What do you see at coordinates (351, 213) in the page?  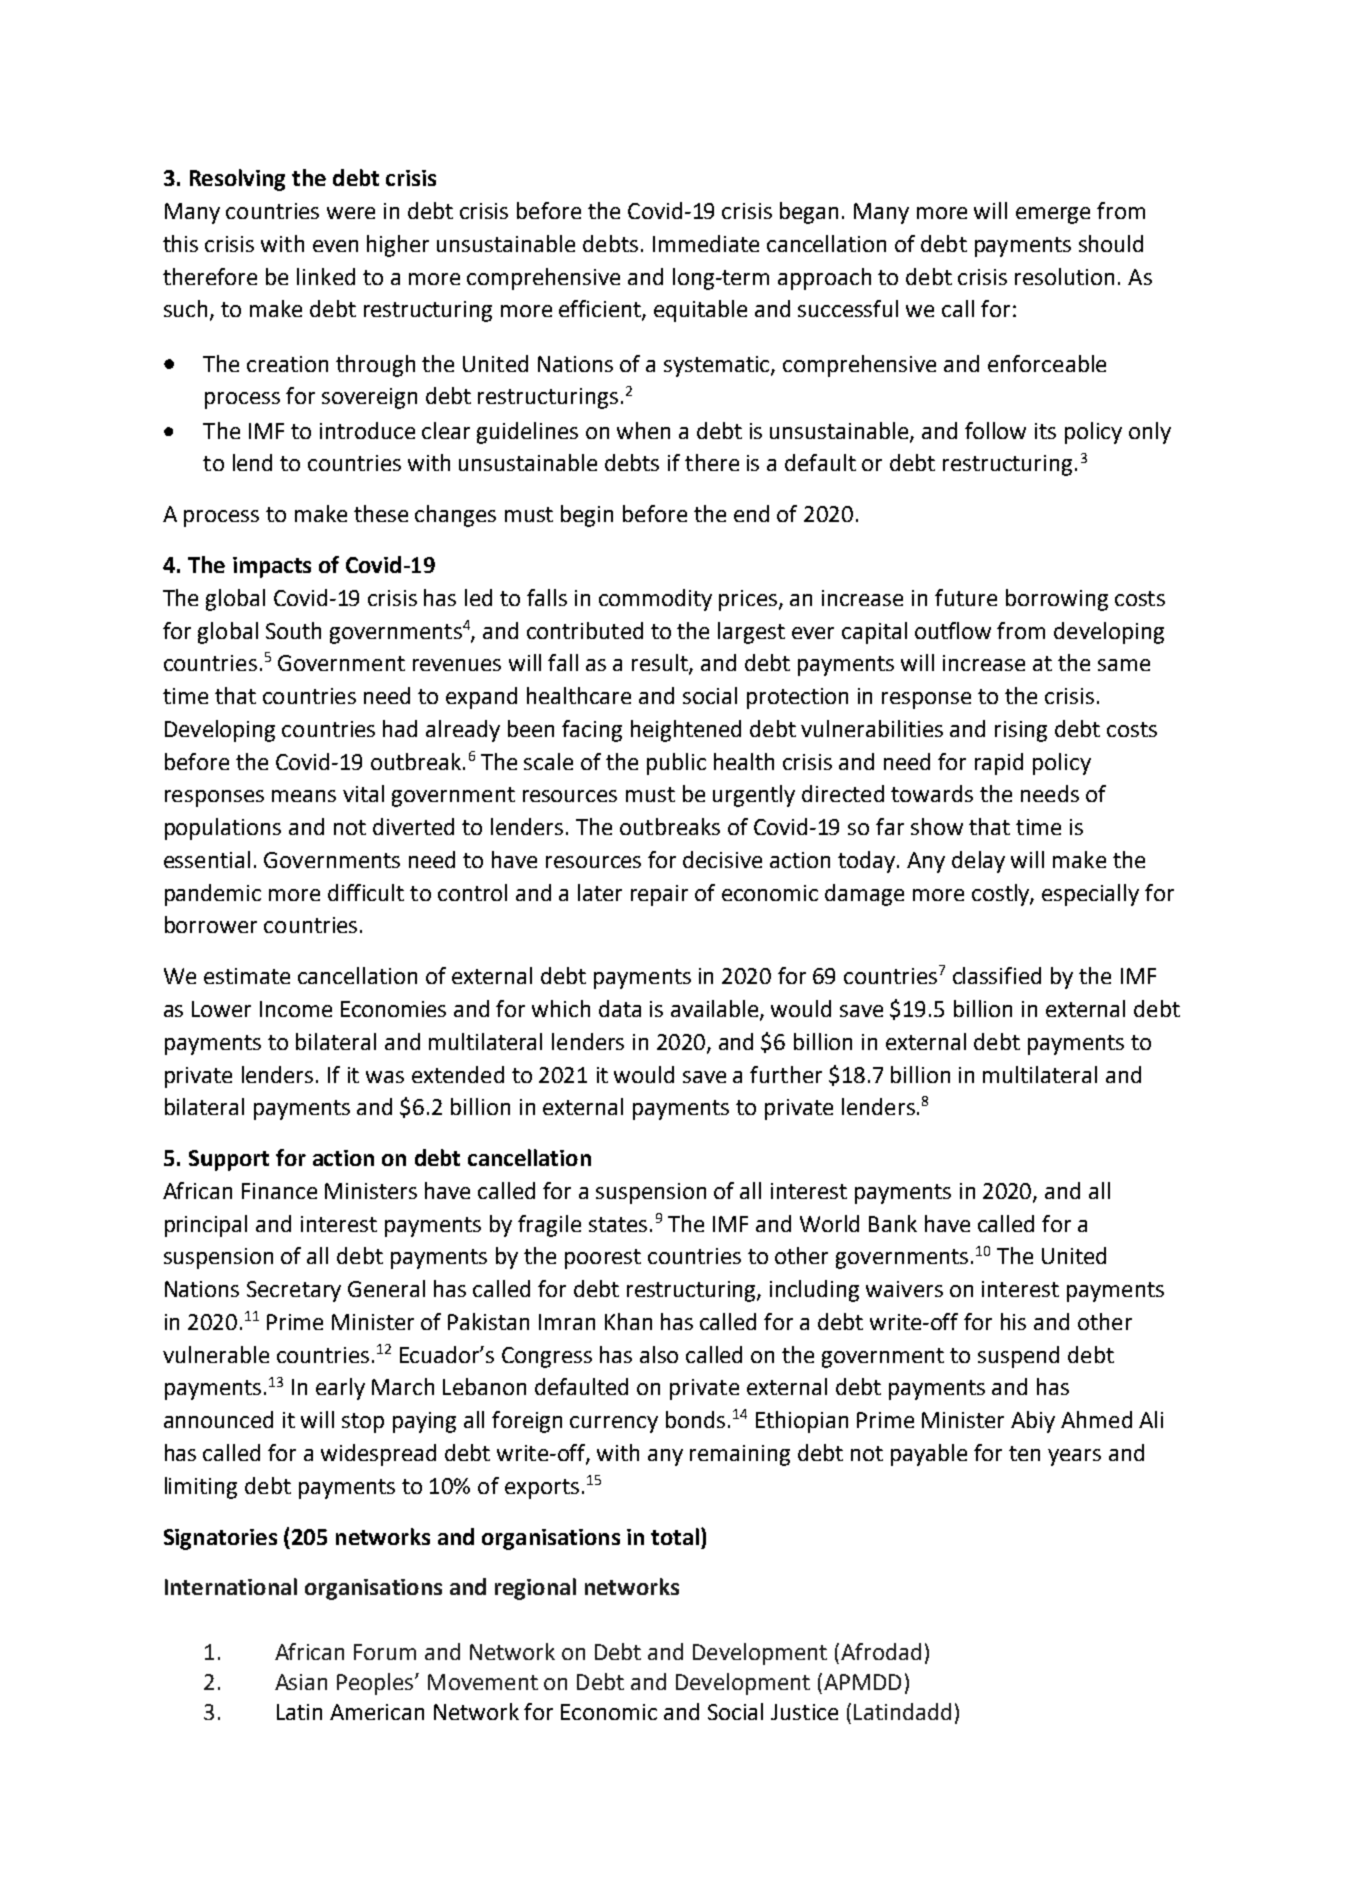 I see `were` at bounding box center [351, 213].
